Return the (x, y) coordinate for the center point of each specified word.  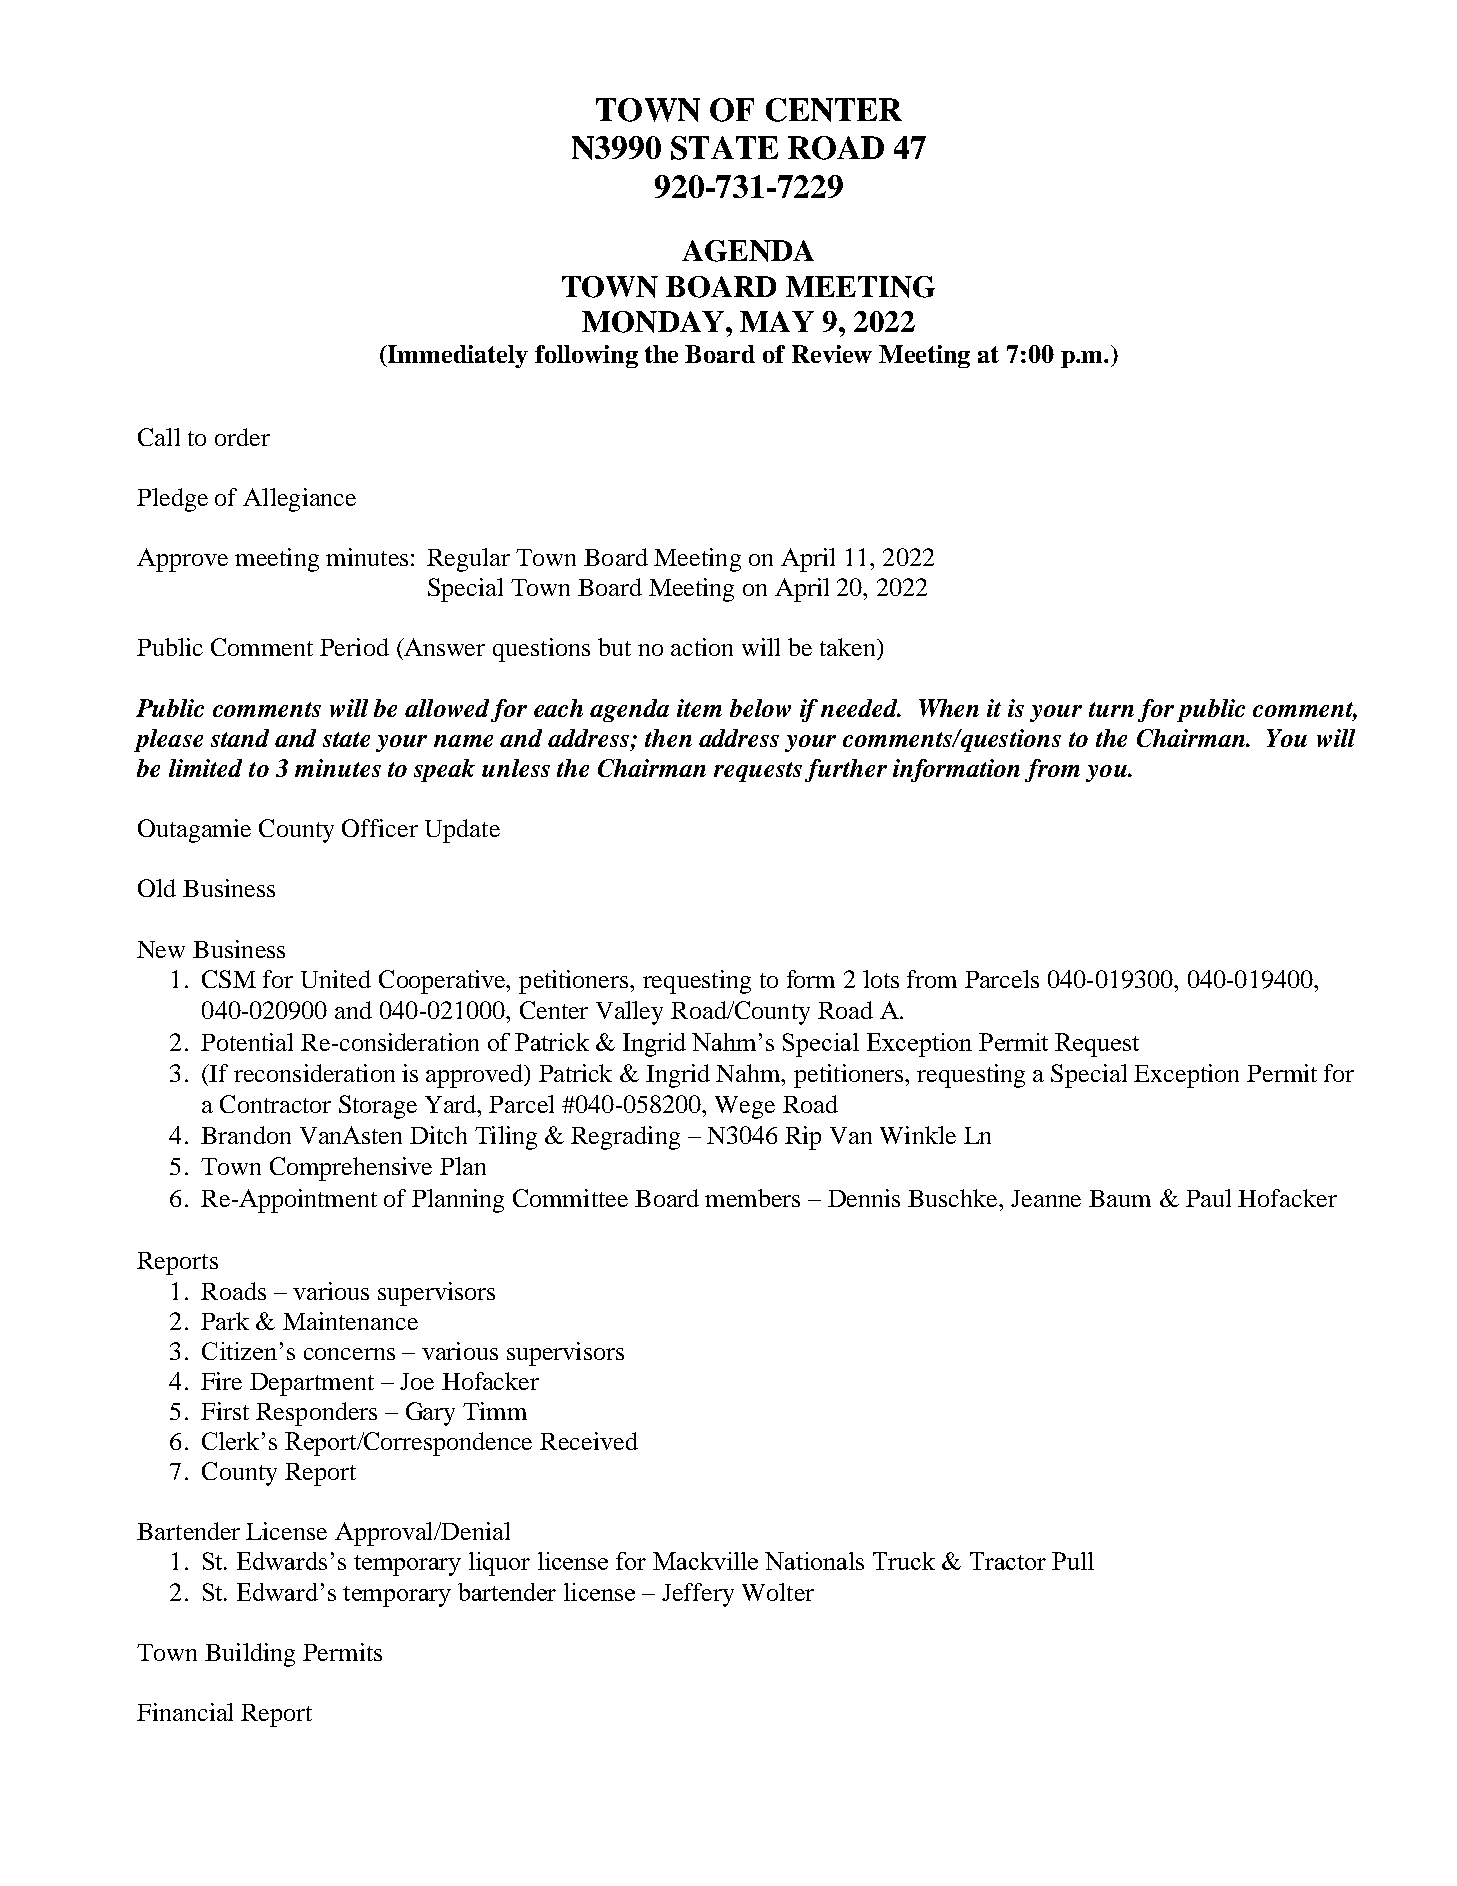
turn (1111, 709)
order (242, 437)
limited (205, 768)
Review (832, 354)
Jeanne (1046, 1198)
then (668, 738)
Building (250, 1655)
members (752, 1198)
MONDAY (653, 322)
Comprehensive (351, 1169)
